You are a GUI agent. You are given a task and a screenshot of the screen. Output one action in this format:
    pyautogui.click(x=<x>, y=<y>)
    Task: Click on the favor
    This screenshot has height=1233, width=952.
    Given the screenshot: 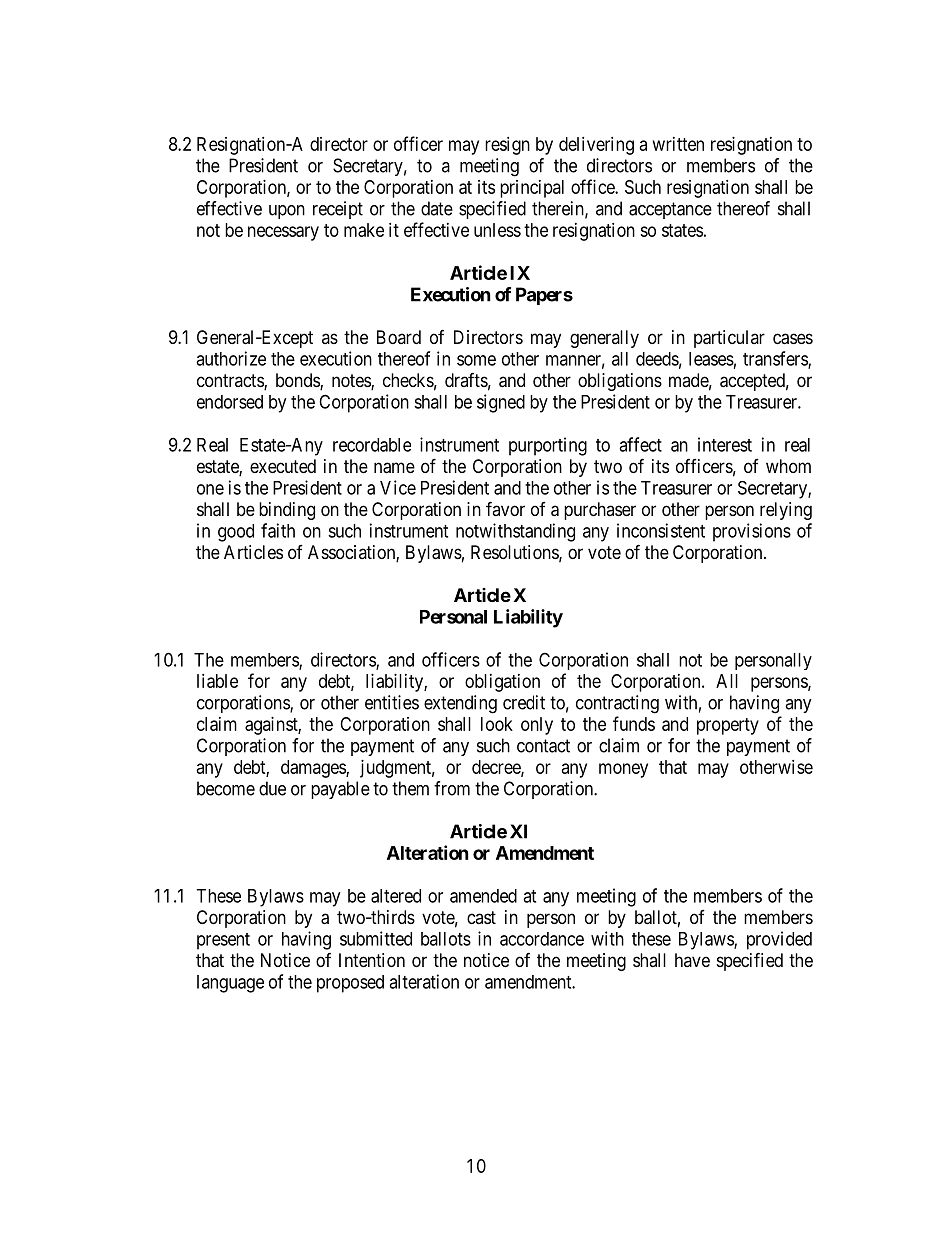 What is the action you would take?
    pyautogui.click(x=505, y=508)
